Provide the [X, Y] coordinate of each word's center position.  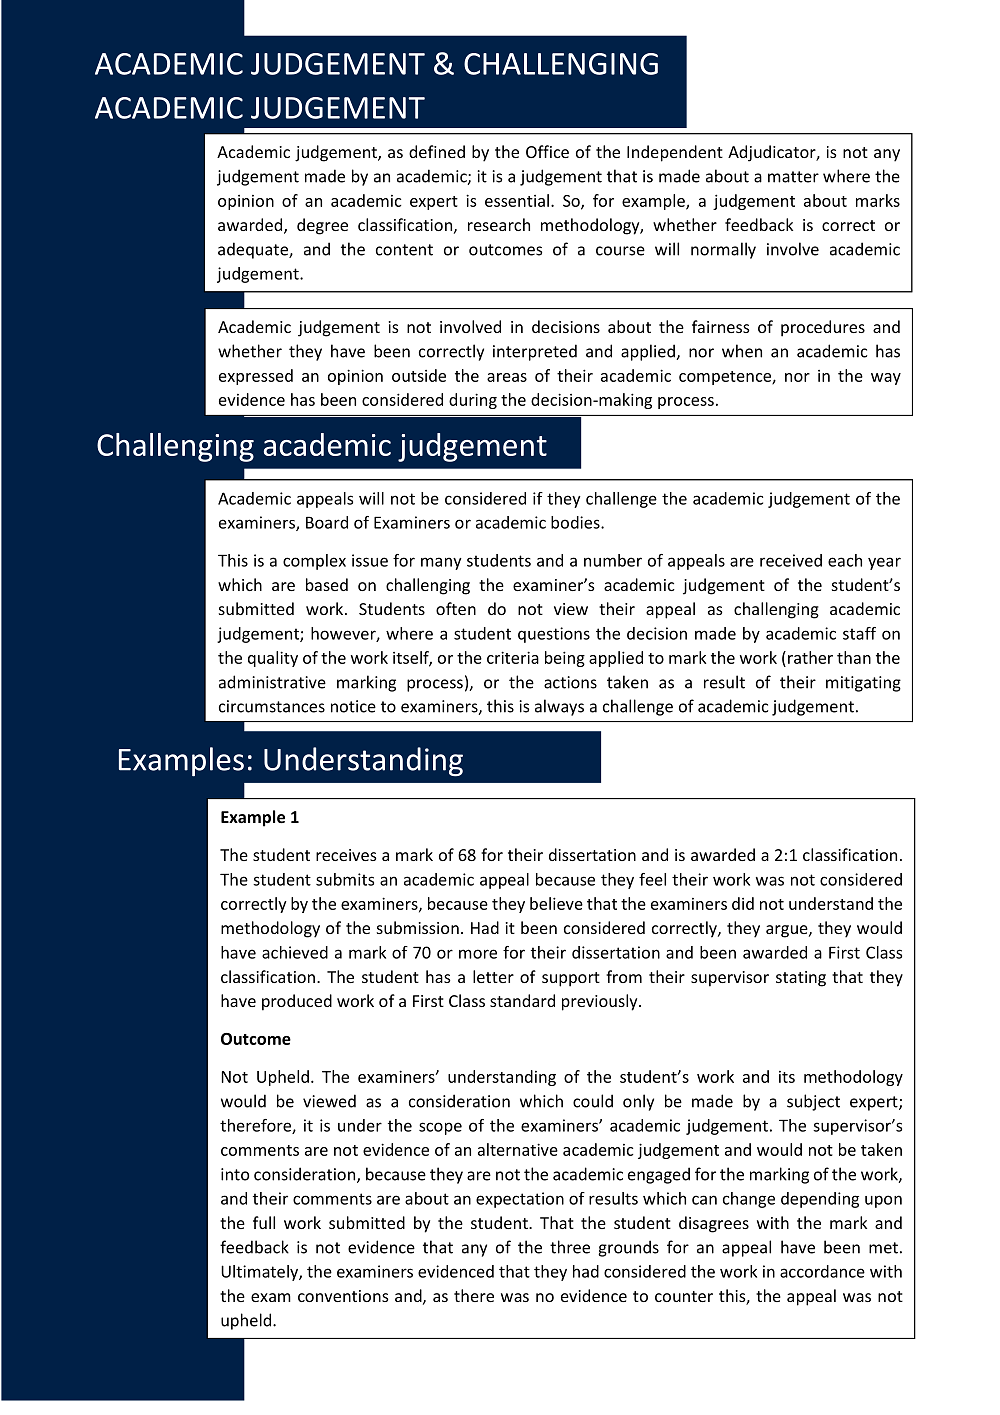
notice [353, 706]
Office [547, 151]
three [570, 1247]
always [559, 707]
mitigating [863, 684]
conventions [343, 1296]
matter [793, 177]
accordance [822, 1271]
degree [322, 226]
